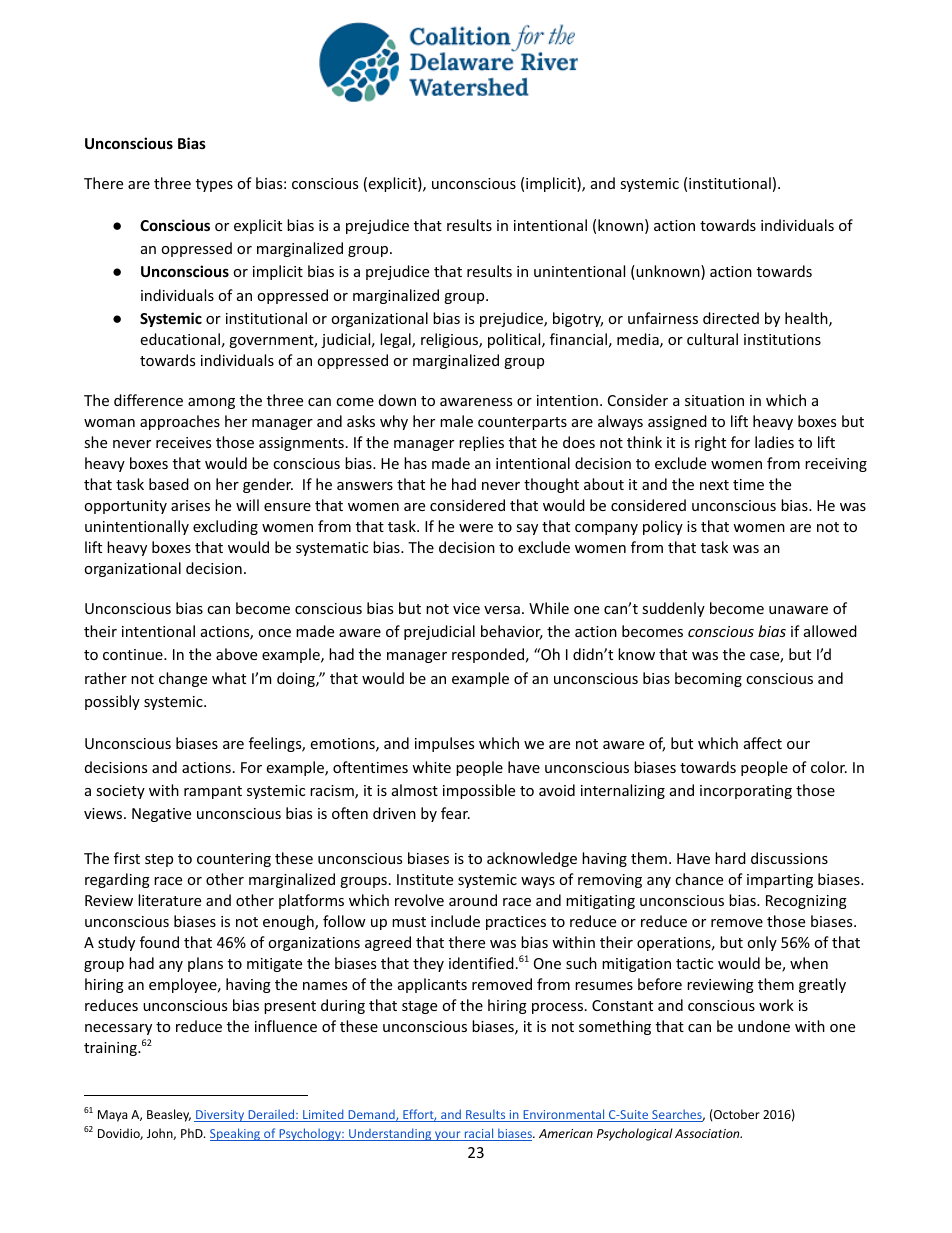  I want to click on directed, so click(731, 318).
